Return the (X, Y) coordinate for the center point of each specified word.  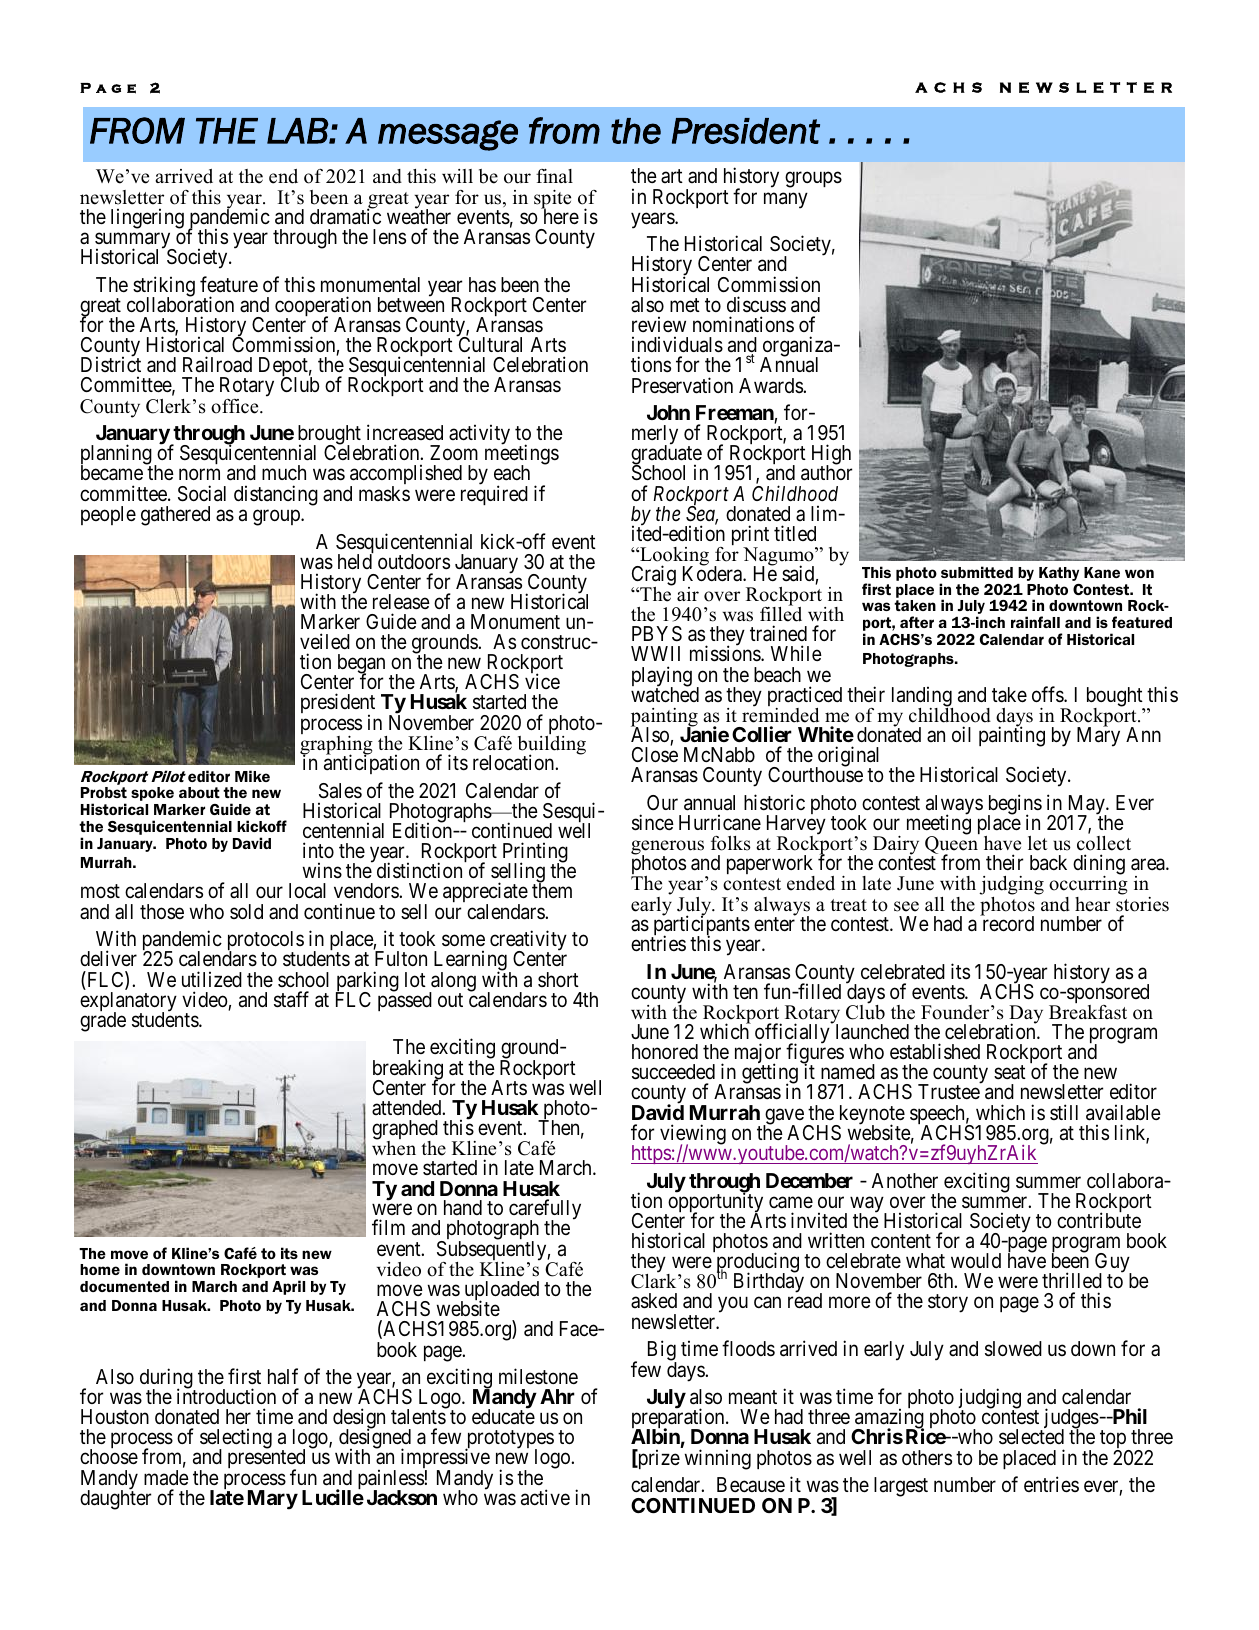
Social (202, 493)
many (786, 200)
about (199, 792)
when (394, 1147)
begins (1015, 806)
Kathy (1059, 574)
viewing (693, 1135)
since (653, 822)
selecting (236, 1440)
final (554, 176)
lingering (147, 218)
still (1064, 1112)
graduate (666, 456)
